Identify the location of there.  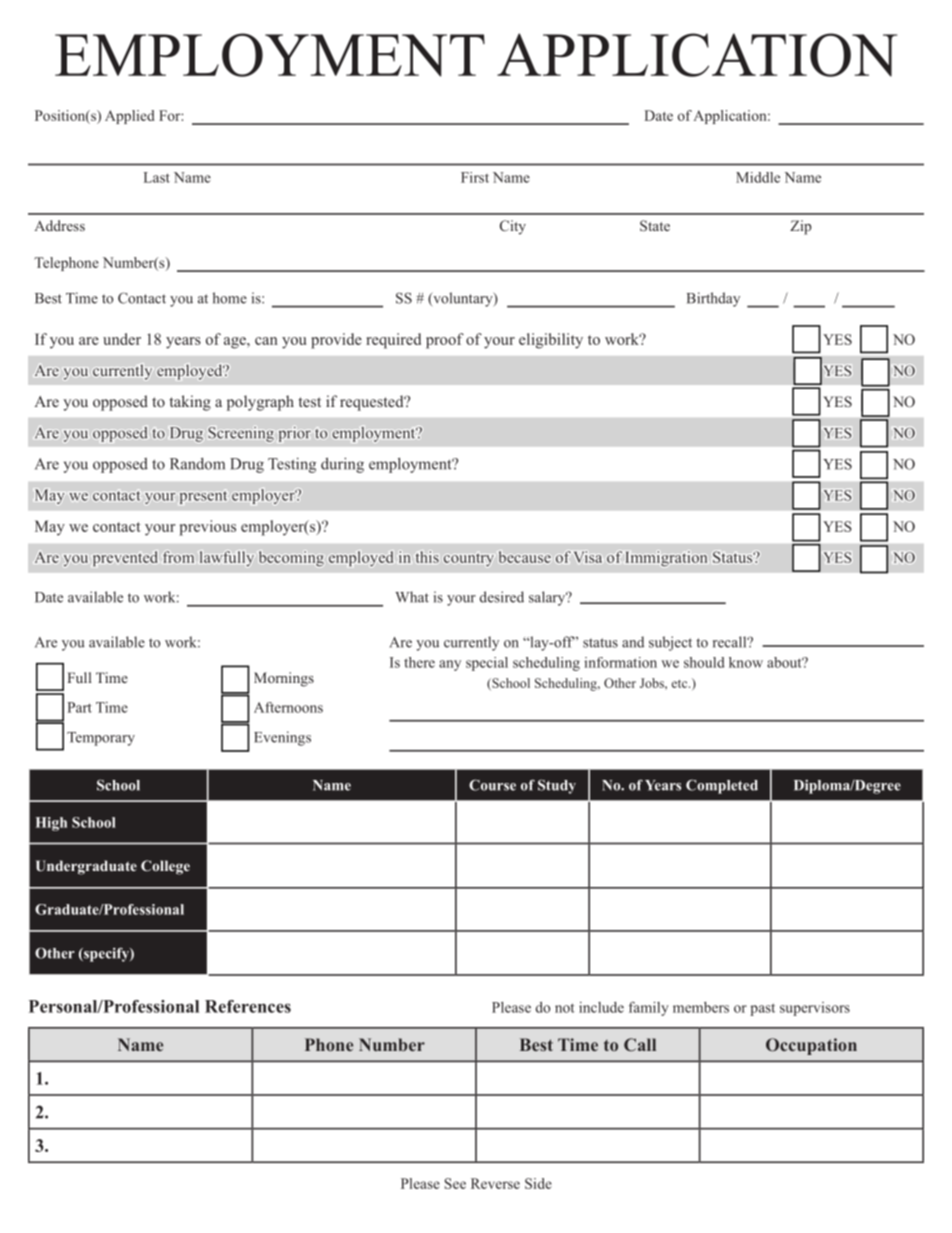
(419, 662).
